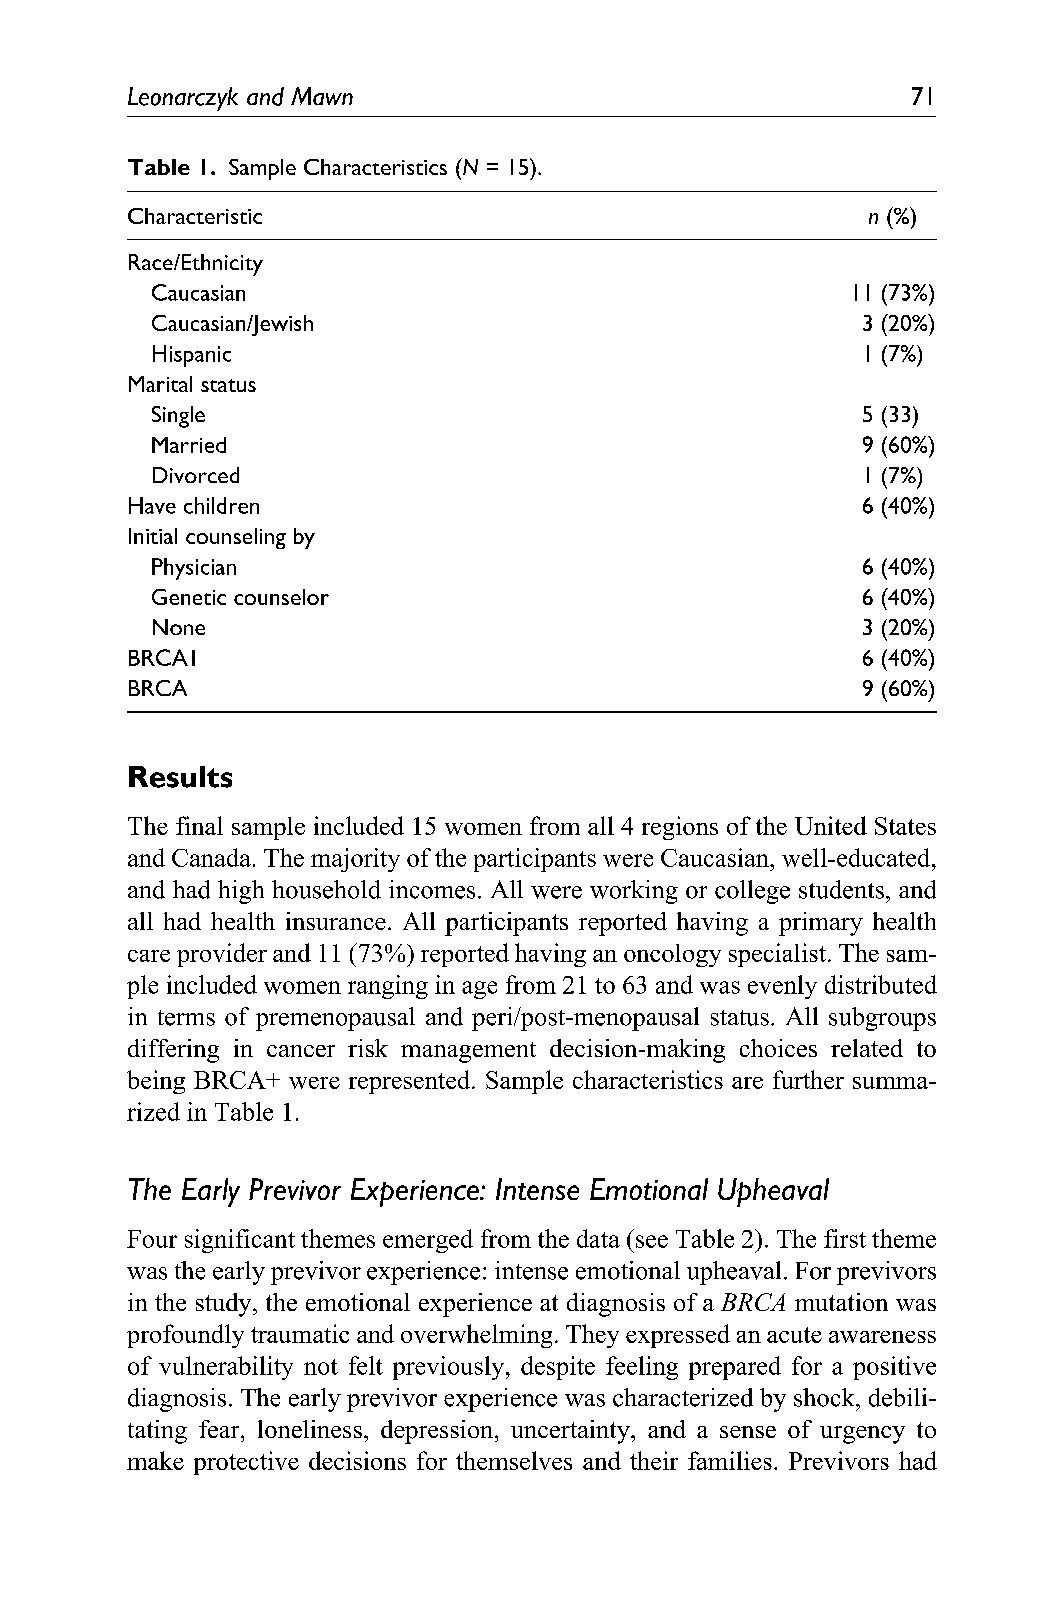  Describe the element at coordinates (246, 1463) in the screenshot. I see `protective` at that location.
